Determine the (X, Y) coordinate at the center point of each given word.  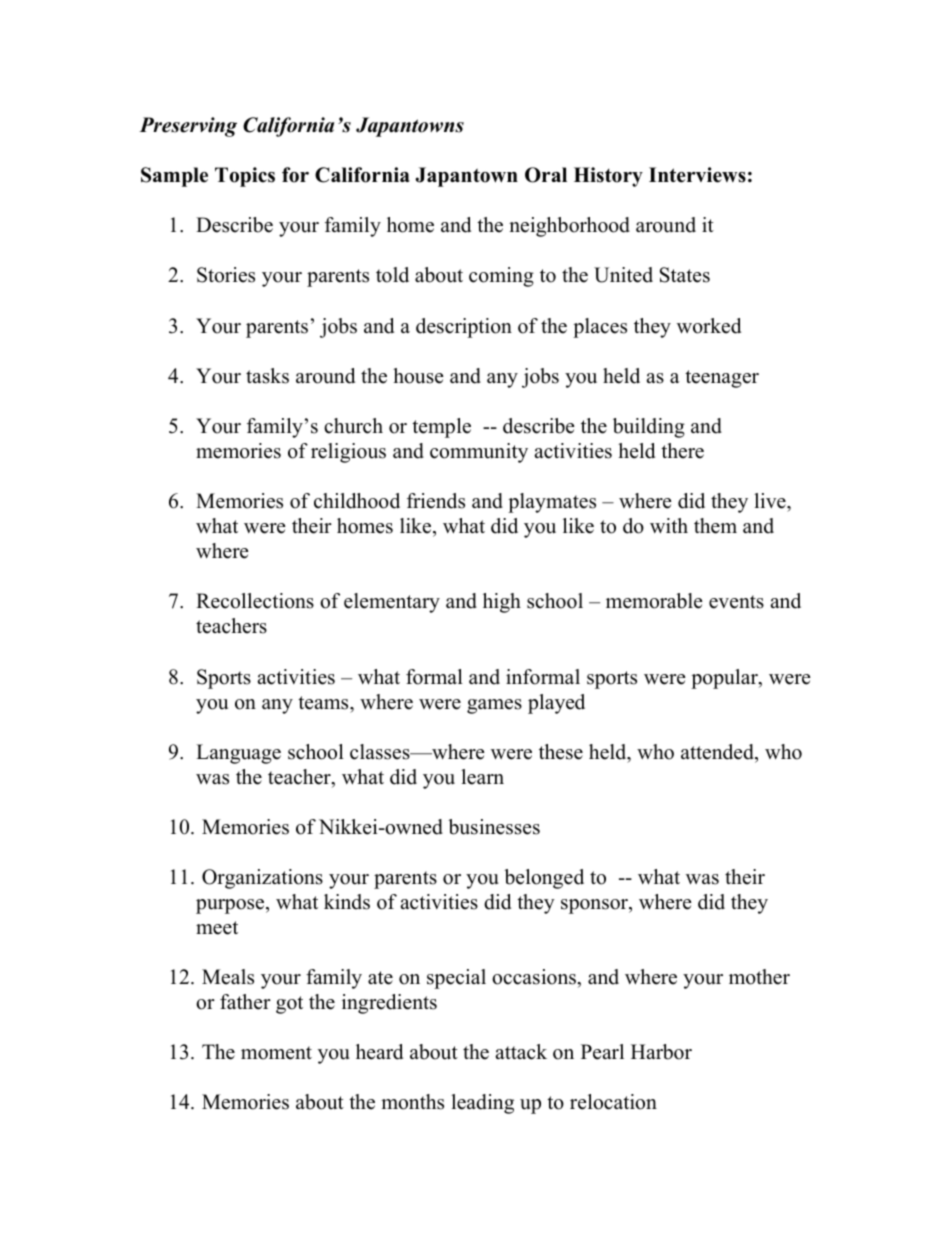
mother (759, 977)
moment (276, 1053)
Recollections (255, 601)
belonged (544, 879)
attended (718, 752)
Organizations (262, 879)
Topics (245, 177)
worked (709, 326)
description (464, 328)
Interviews (697, 175)
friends (436, 501)
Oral (546, 175)
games (494, 706)
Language (238, 754)
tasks (267, 376)
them (715, 526)
